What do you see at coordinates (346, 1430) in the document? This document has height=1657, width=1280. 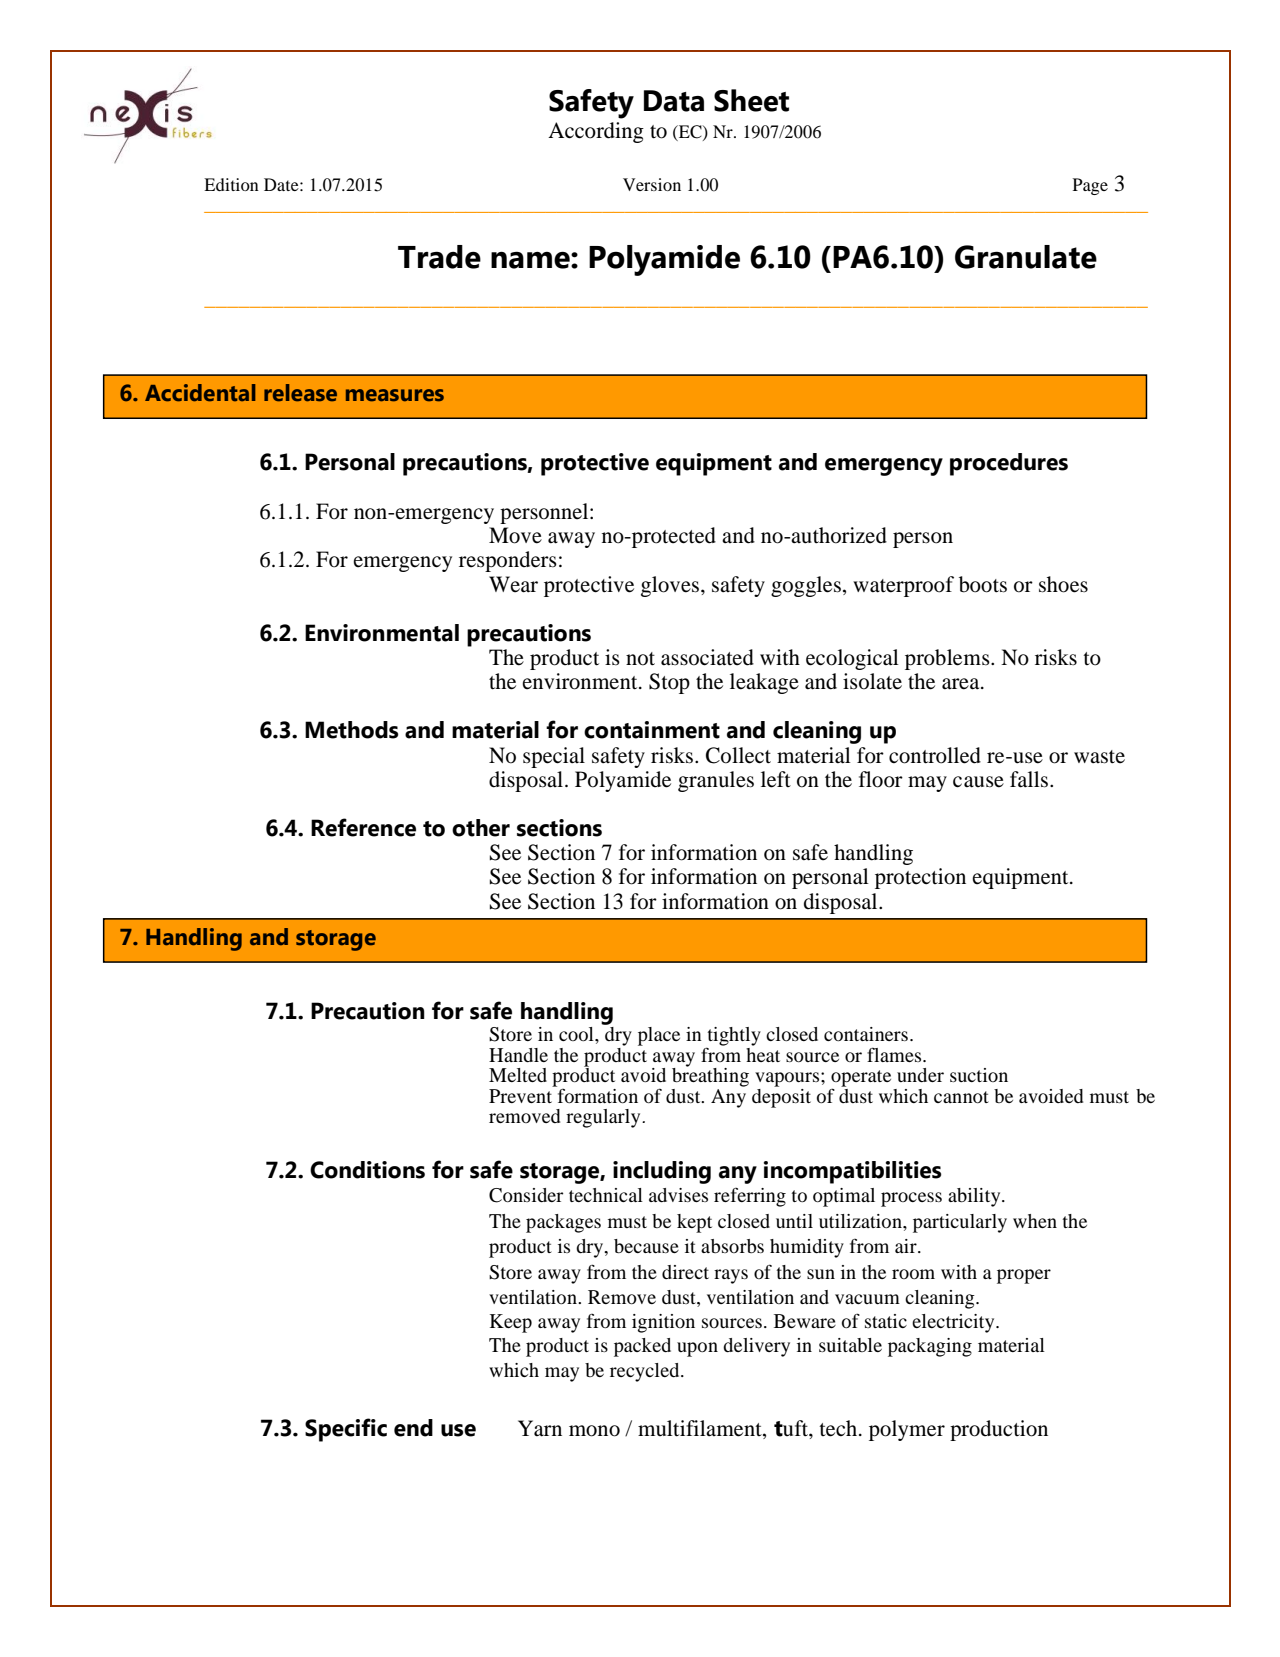 I see `Specific` at bounding box center [346, 1430].
